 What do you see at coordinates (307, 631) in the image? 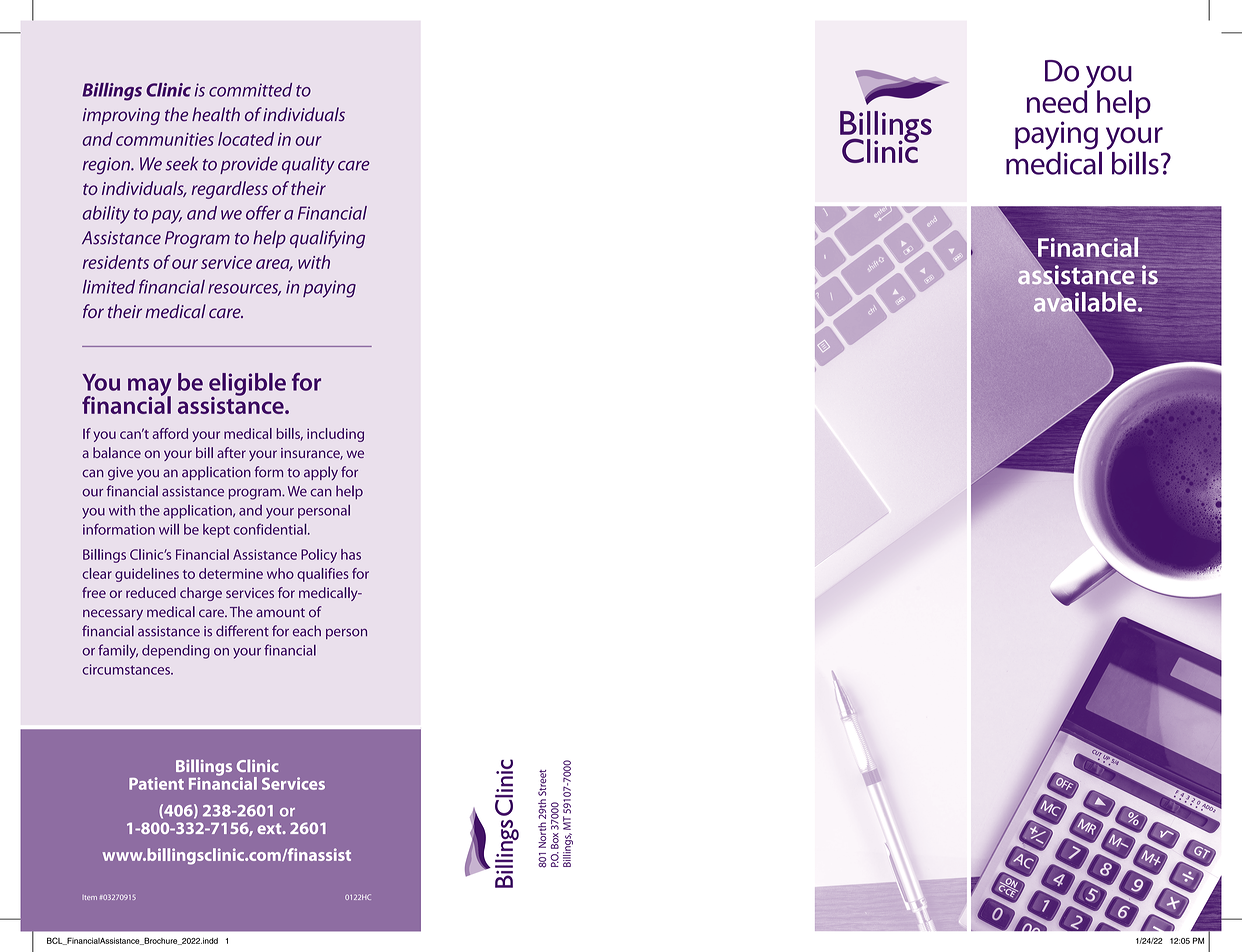
I see `each` at bounding box center [307, 631].
